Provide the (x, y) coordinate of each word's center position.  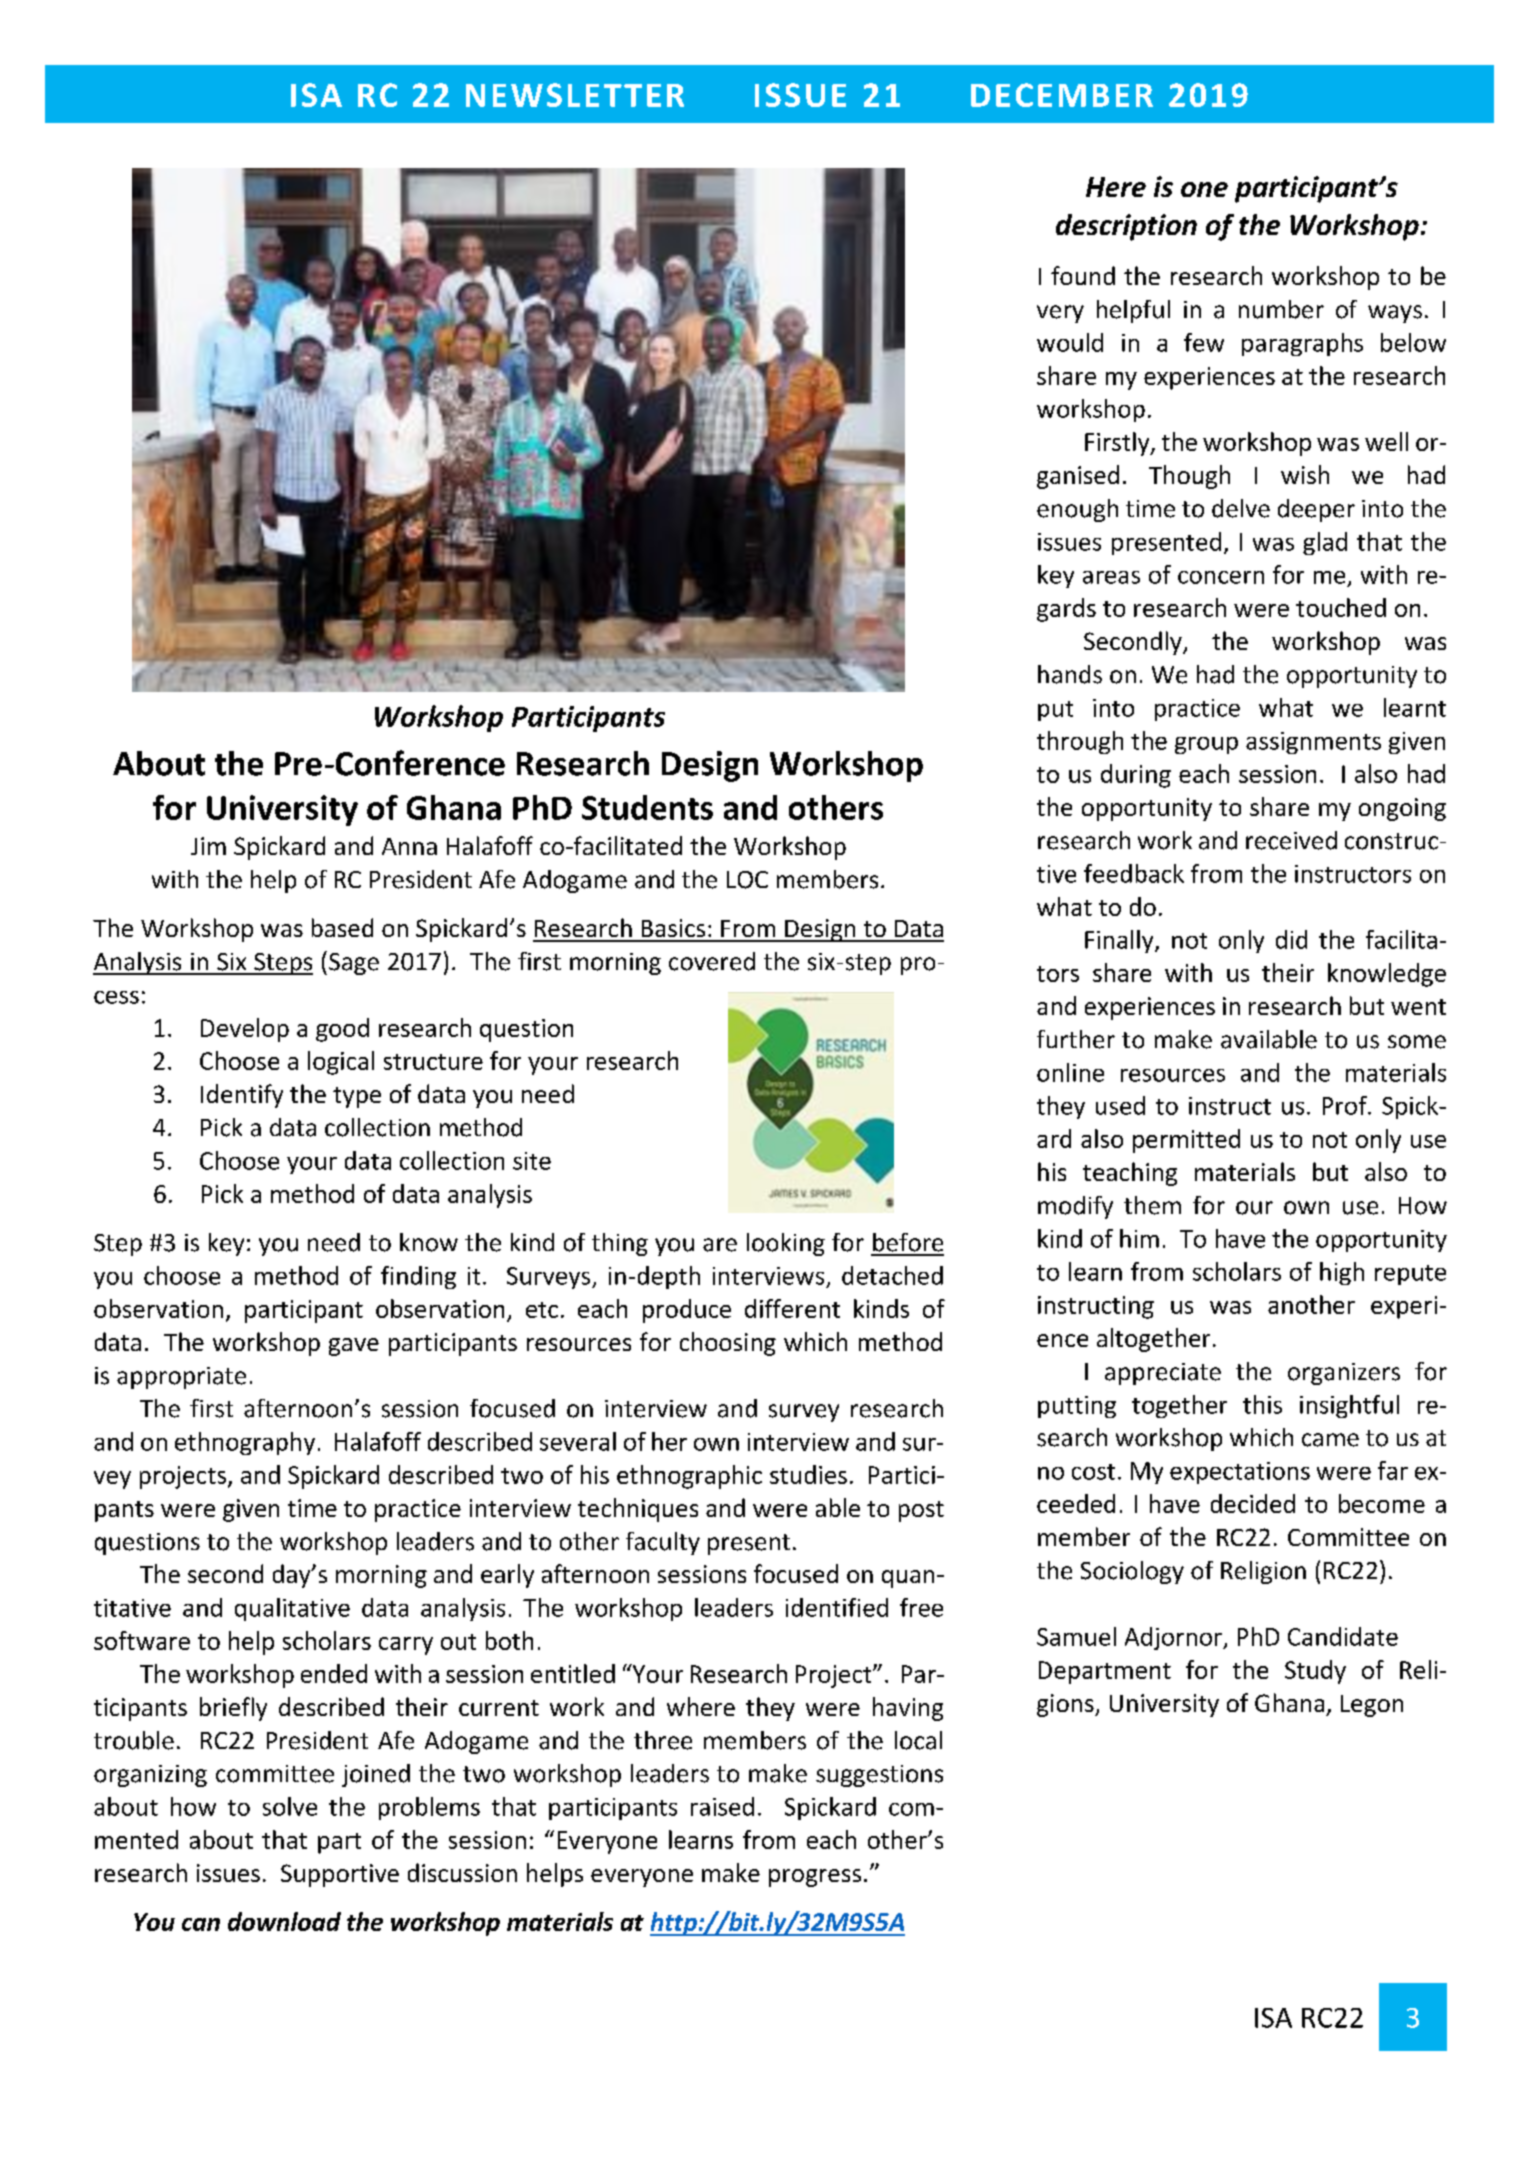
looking (786, 1244)
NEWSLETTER (575, 95)
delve (1241, 508)
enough (1077, 510)
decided (1253, 1503)
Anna (409, 846)
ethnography (245, 1443)
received (1291, 840)
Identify (242, 1096)
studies (808, 1474)
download (284, 1921)
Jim (208, 846)
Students (647, 807)
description (1126, 227)
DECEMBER (1062, 95)
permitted (1186, 1141)
